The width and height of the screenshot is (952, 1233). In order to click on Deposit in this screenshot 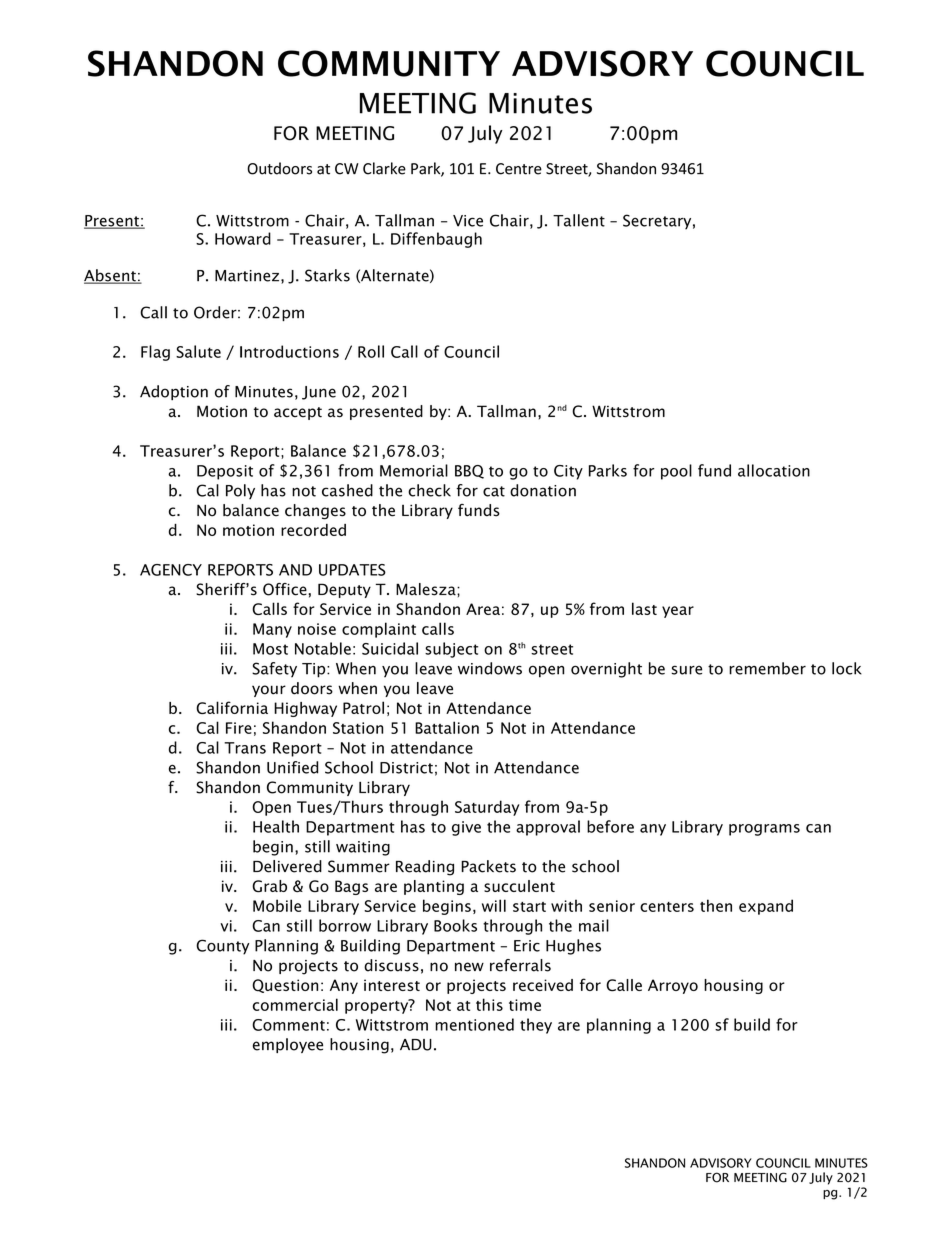, I will do `click(225, 472)`.
